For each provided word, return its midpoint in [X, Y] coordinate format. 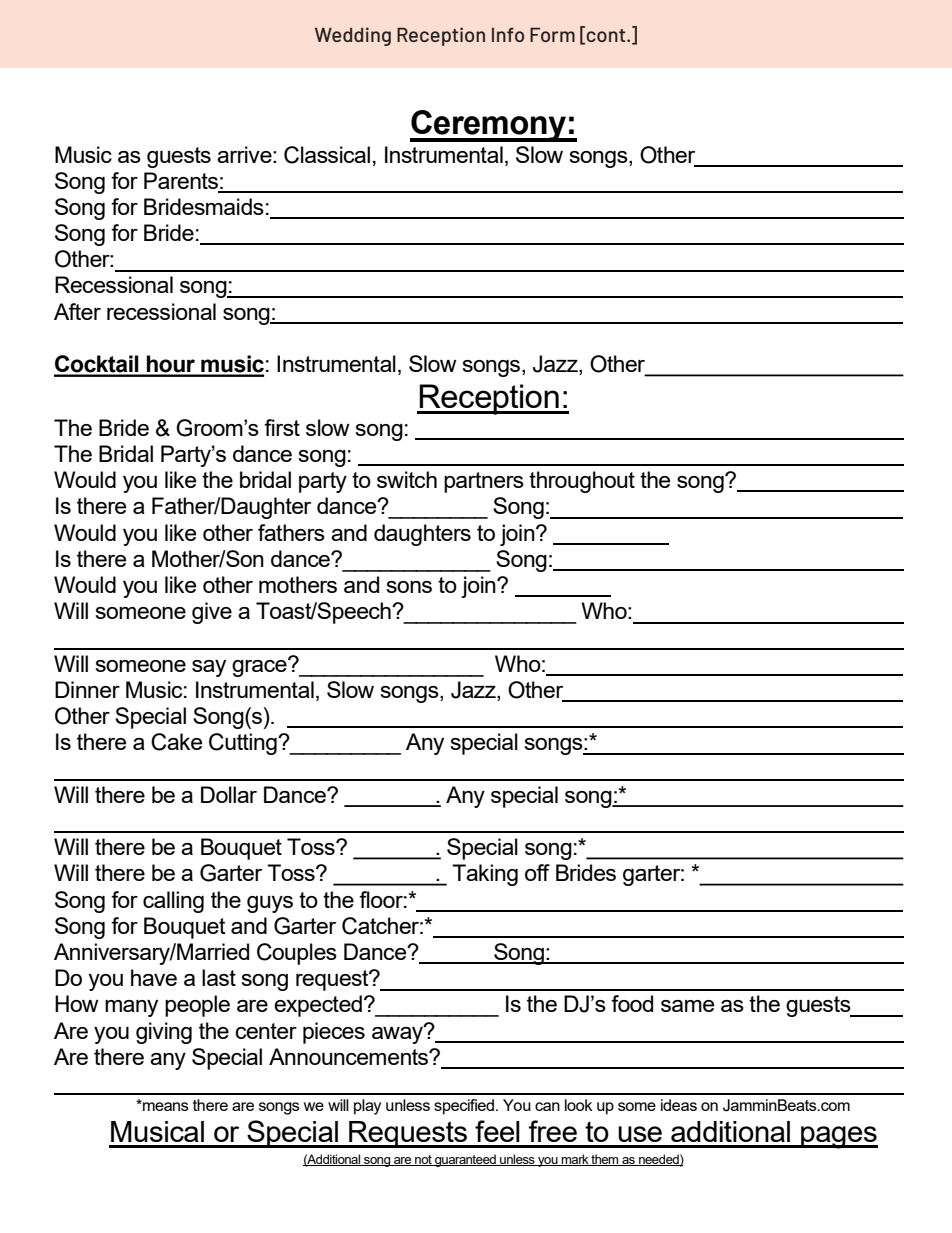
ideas [679, 1105]
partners [484, 482]
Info [508, 34]
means [165, 1105]
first [282, 427]
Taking [485, 875]
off [537, 872]
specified [465, 1107]
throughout [582, 482]
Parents [181, 180]
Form [552, 34]
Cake [176, 742]
